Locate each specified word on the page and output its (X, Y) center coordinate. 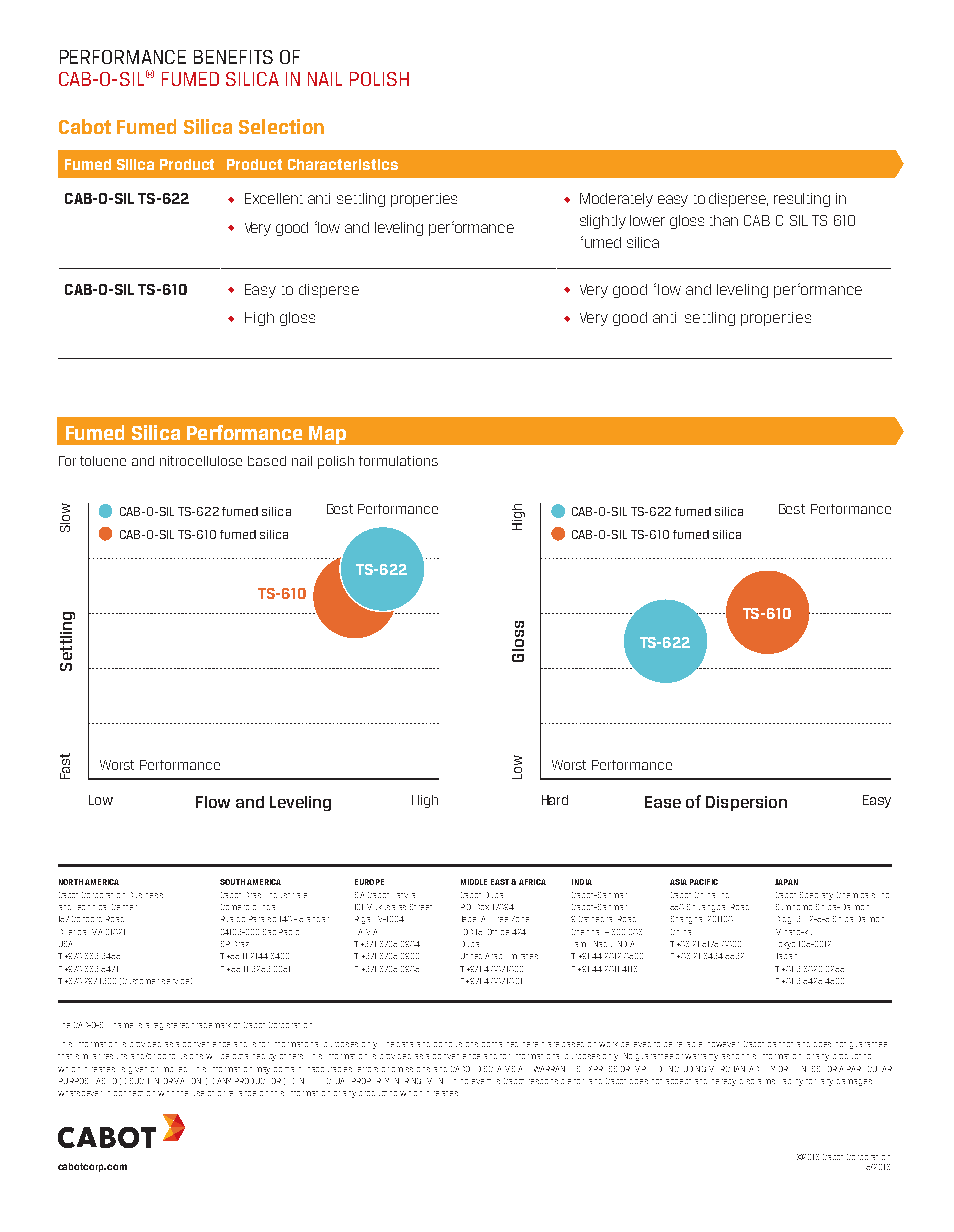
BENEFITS (233, 57)
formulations (398, 461)
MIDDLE (474, 882)
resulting (802, 200)
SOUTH (232, 882)
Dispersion (746, 803)
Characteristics (343, 164)
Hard (555, 800)
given (138, 1070)
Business (147, 895)
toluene (103, 461)
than (724, 220)
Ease (663, 802)
